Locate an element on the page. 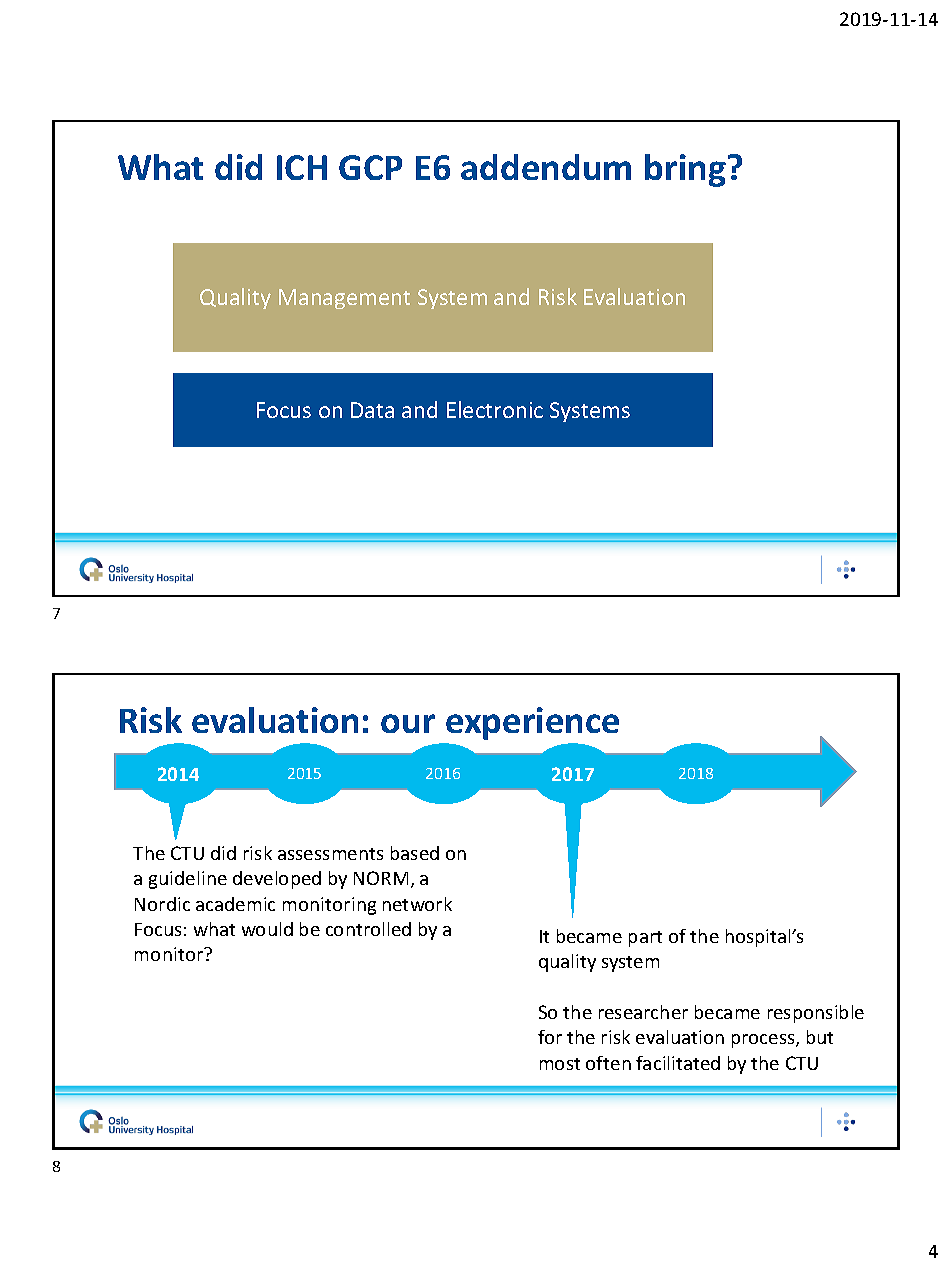 The width and height of the document is (952, 1270). Electronic is located at coordinates (495, 409).
